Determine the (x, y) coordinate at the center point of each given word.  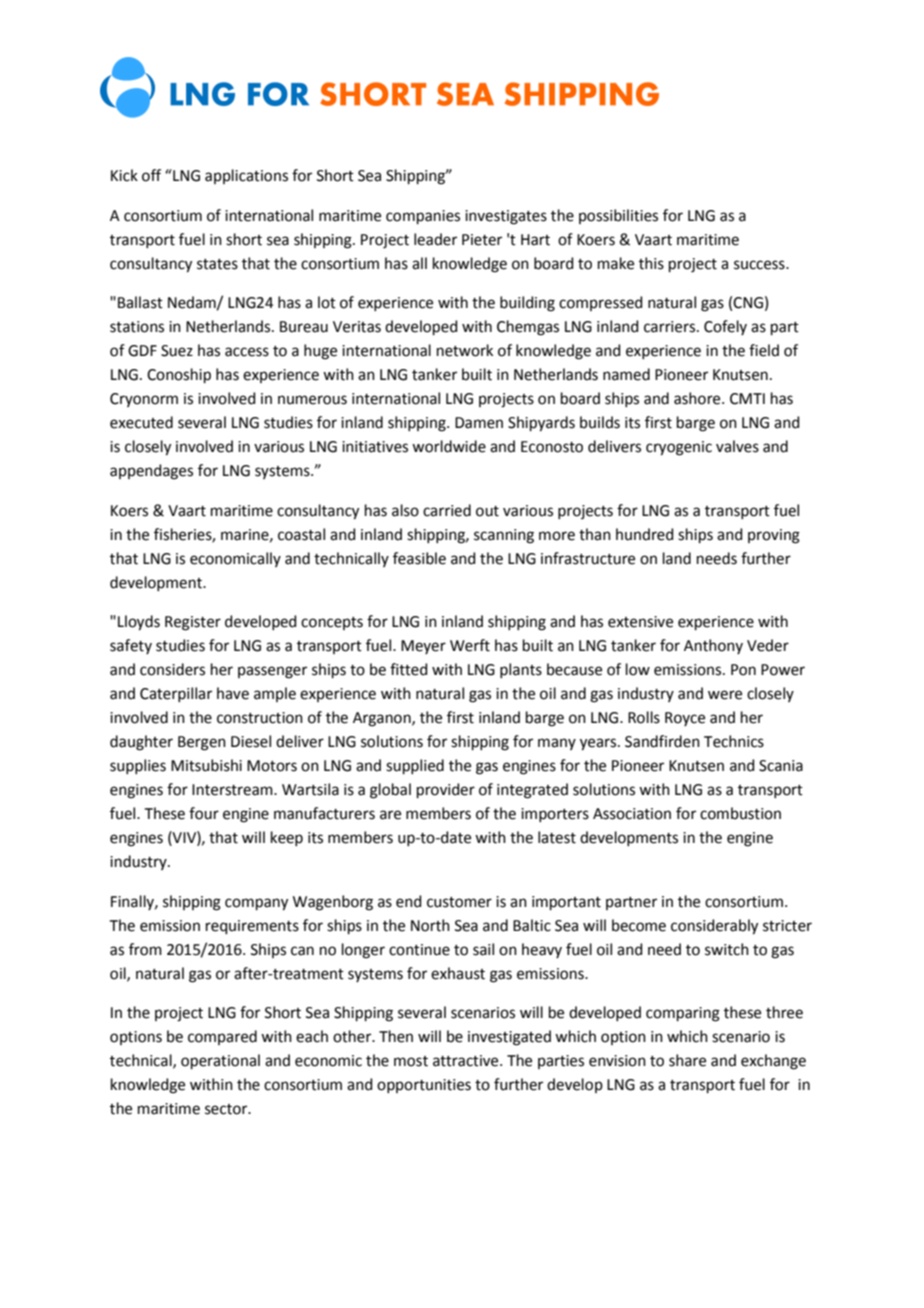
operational (220, 1061)
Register (193, 623)
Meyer (423, 647)
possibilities (618, 216)
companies (423, 217)
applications (246, 176)
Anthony (713, 646)
